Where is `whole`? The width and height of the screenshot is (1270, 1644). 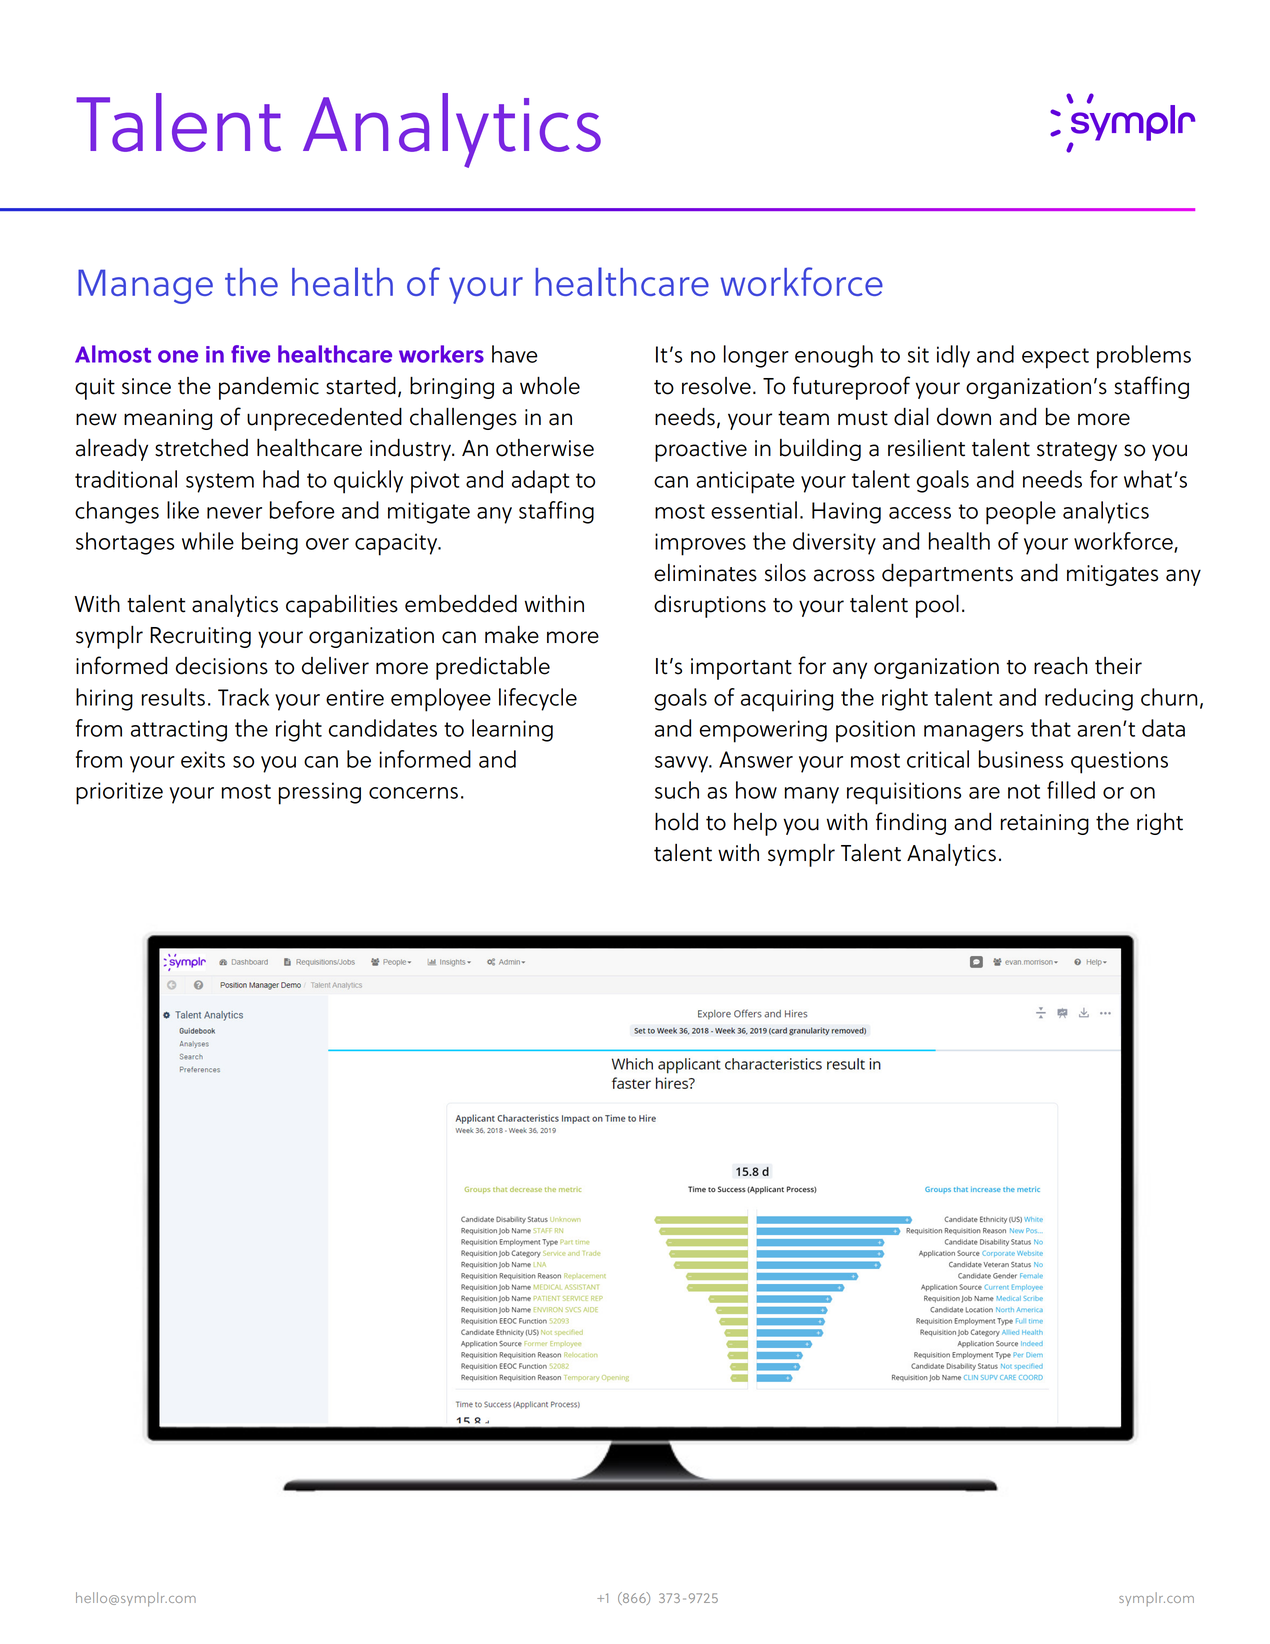 whole is located at coordinates (550, 386).
